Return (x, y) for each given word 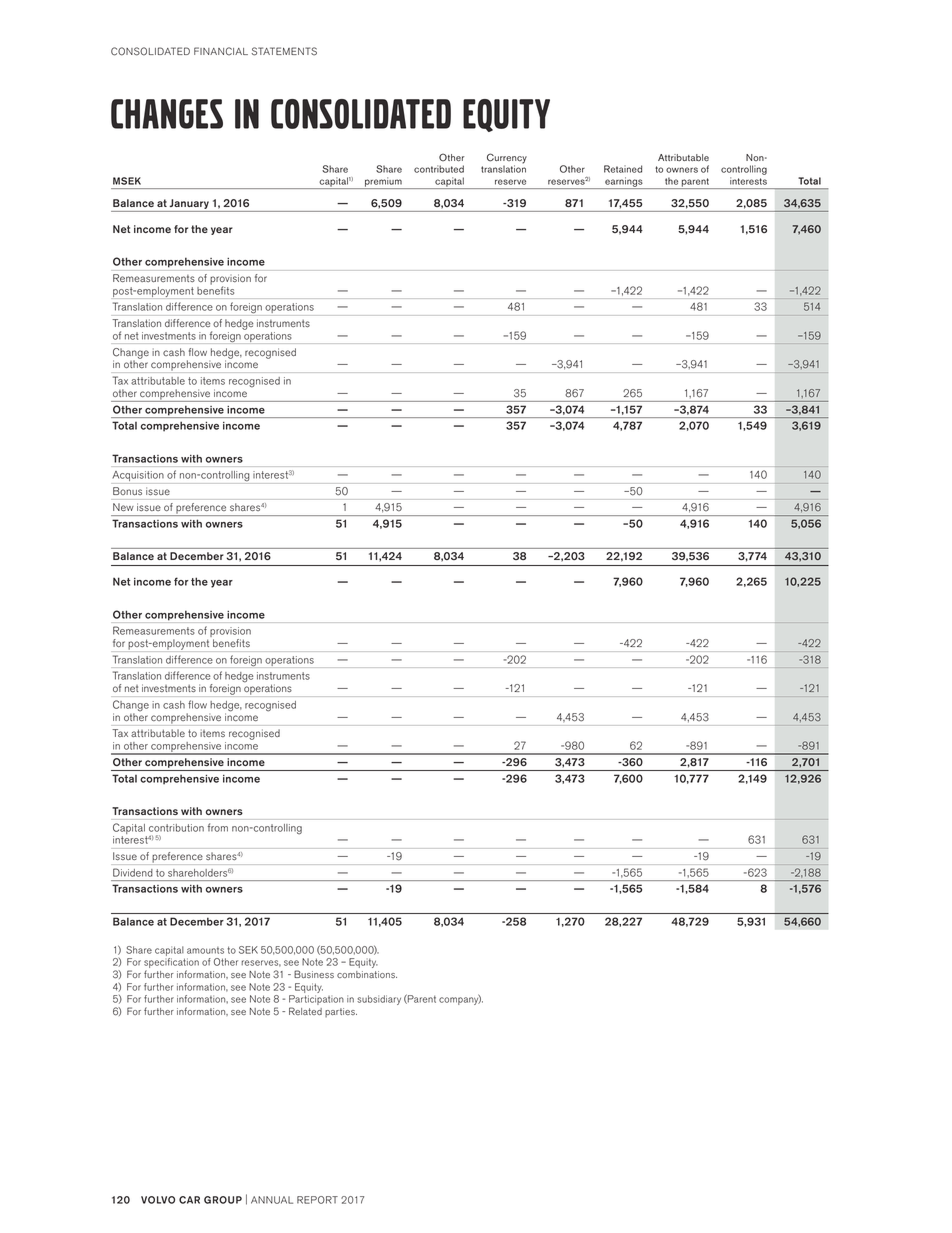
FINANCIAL (221, 51)
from (218, 827)
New (123, 507)
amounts (205, 950)
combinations (367, 974)
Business (314, 974)
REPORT (317, 1200)
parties (341, 1012)
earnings (624, 183)
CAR (189, 1200)
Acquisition (138, 477)
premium (383, 183)
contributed (439, 169)
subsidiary (379, 1000)
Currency (507, 159)
